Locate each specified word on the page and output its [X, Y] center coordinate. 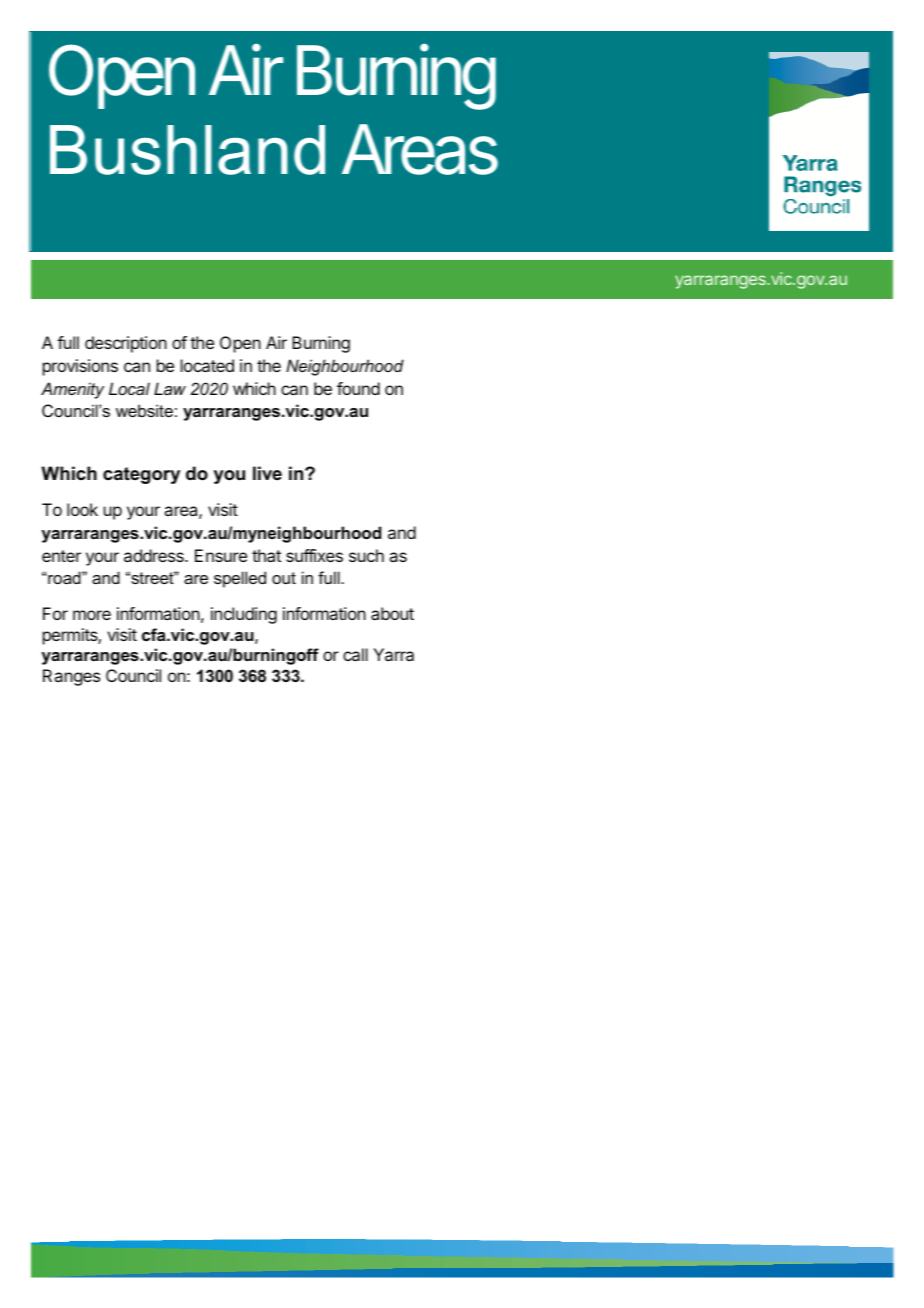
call [355, 654]
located [207, 365]
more [92, 615]
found [358, 388]
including [244, 615]
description [126, 344]
